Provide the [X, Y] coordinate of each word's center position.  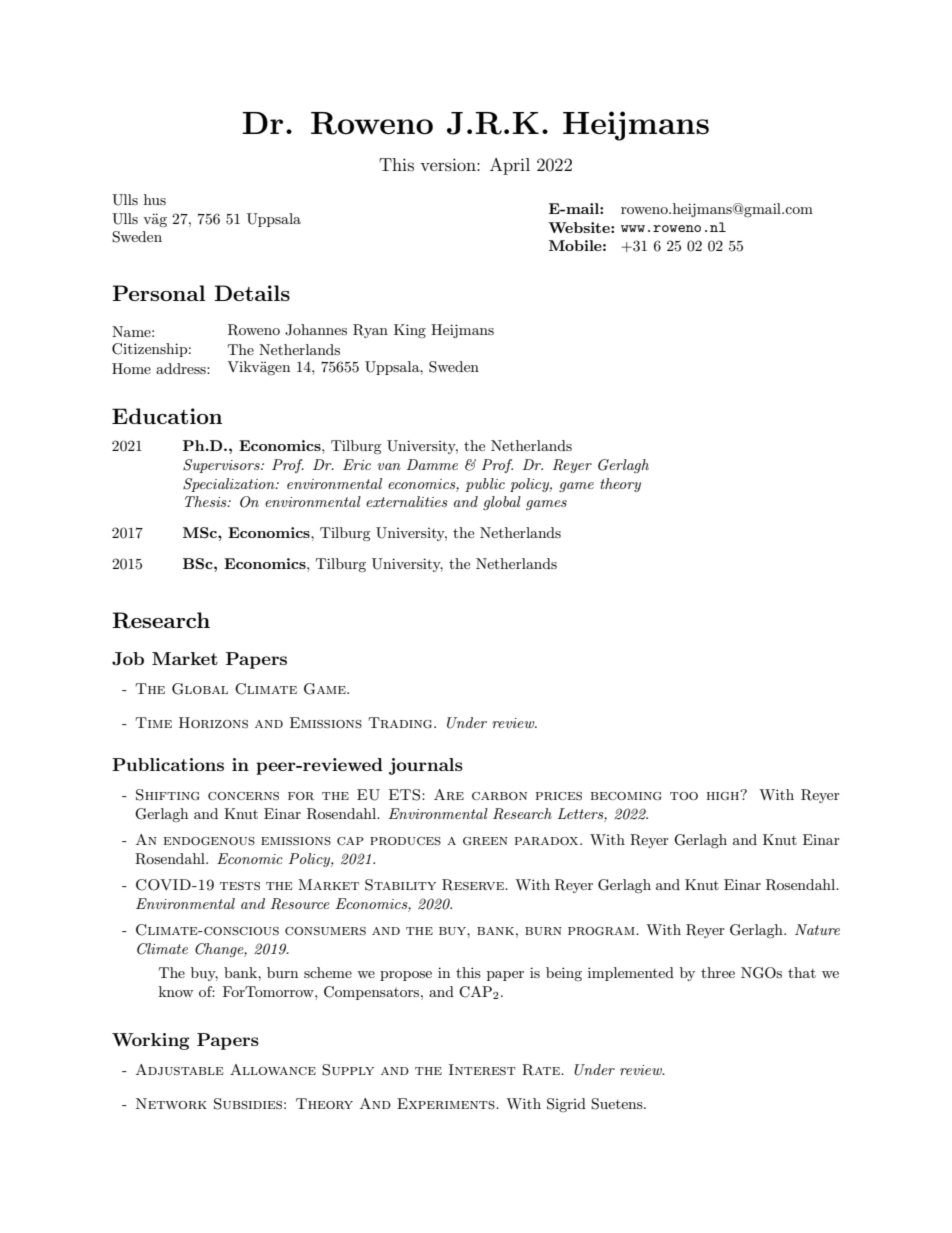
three [718, 972]
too [684, 796]
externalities [407, 501]
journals [426, 766]
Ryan [370, 331]
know [176, 991]
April [510, 166]
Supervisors [222, 466]
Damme [432, 464]
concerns [243, 796]
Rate [542, 1070]
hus [155, 199]
